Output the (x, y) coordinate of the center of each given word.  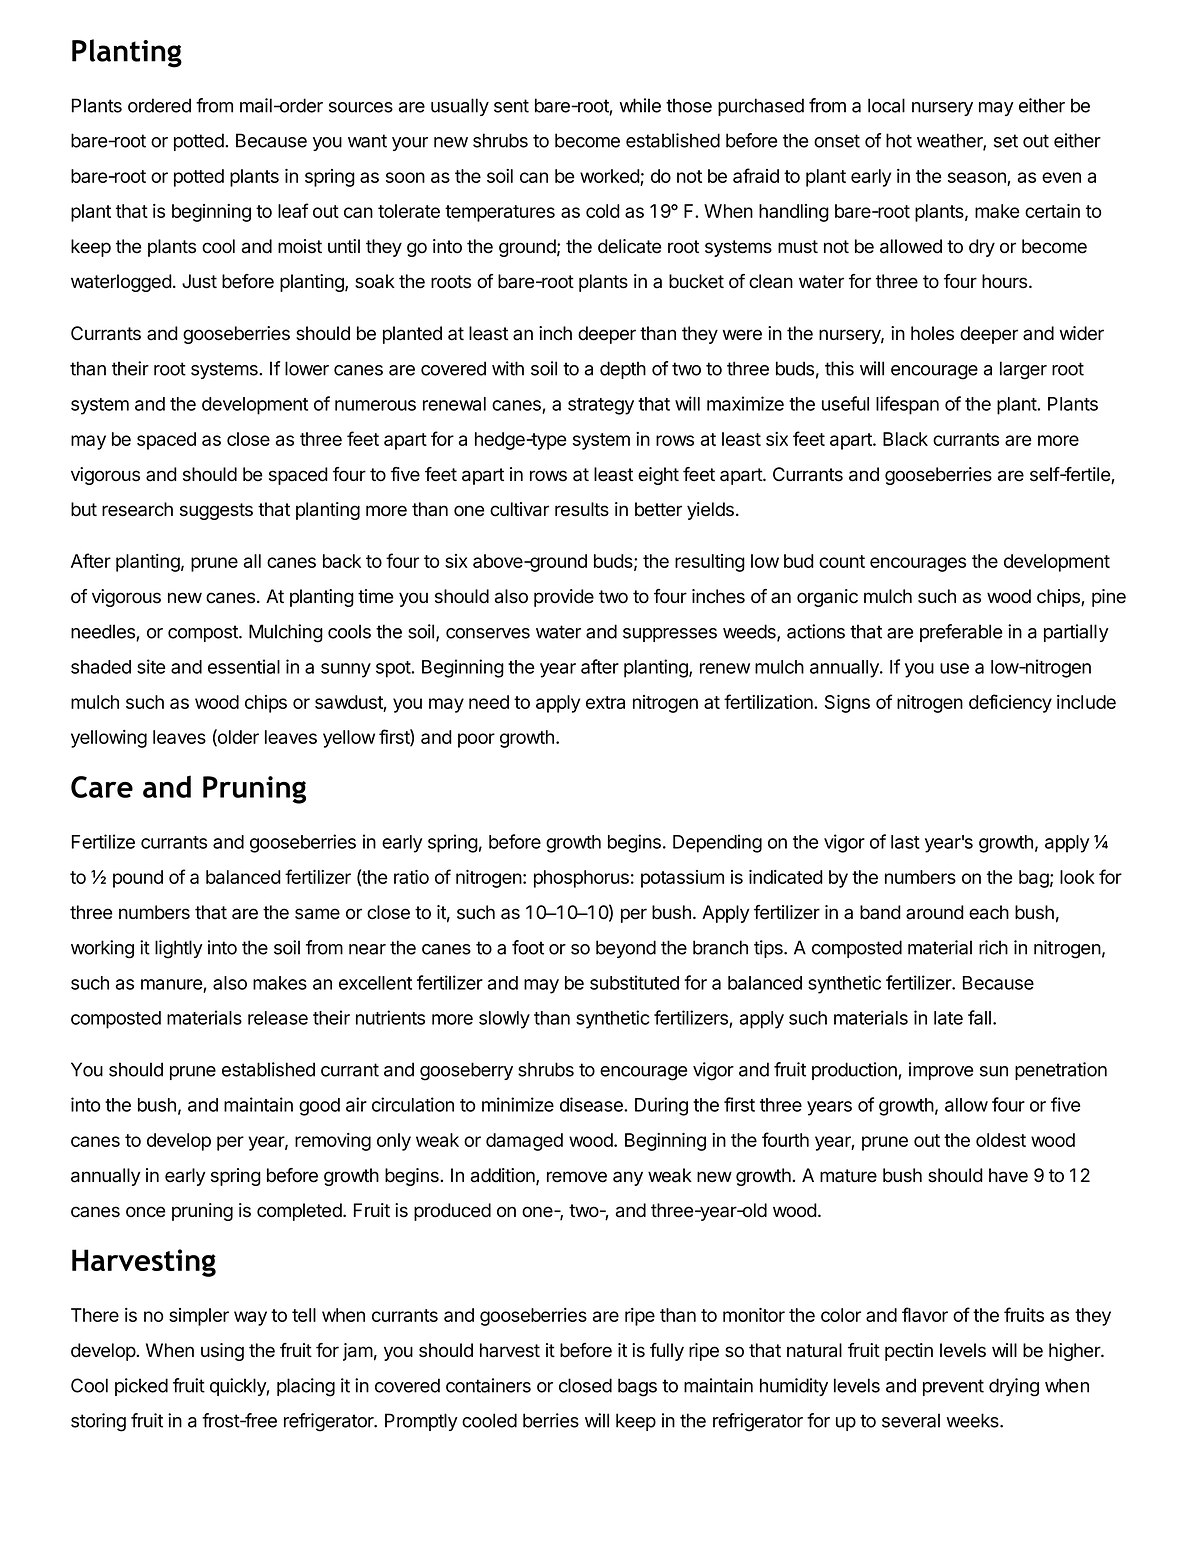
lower (307, 368)
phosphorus (581, 879)
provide (564, 598)
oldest (1001, 1140)
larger (1023, 370)
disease (592, 1104)
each (989, 912)
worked (610, 176)
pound (138, 879)
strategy (601, 406)
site (151, 666)
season (977, 177)
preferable (961, 633)
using (222, 1352)
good (319, 1107)
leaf (293, 210)
